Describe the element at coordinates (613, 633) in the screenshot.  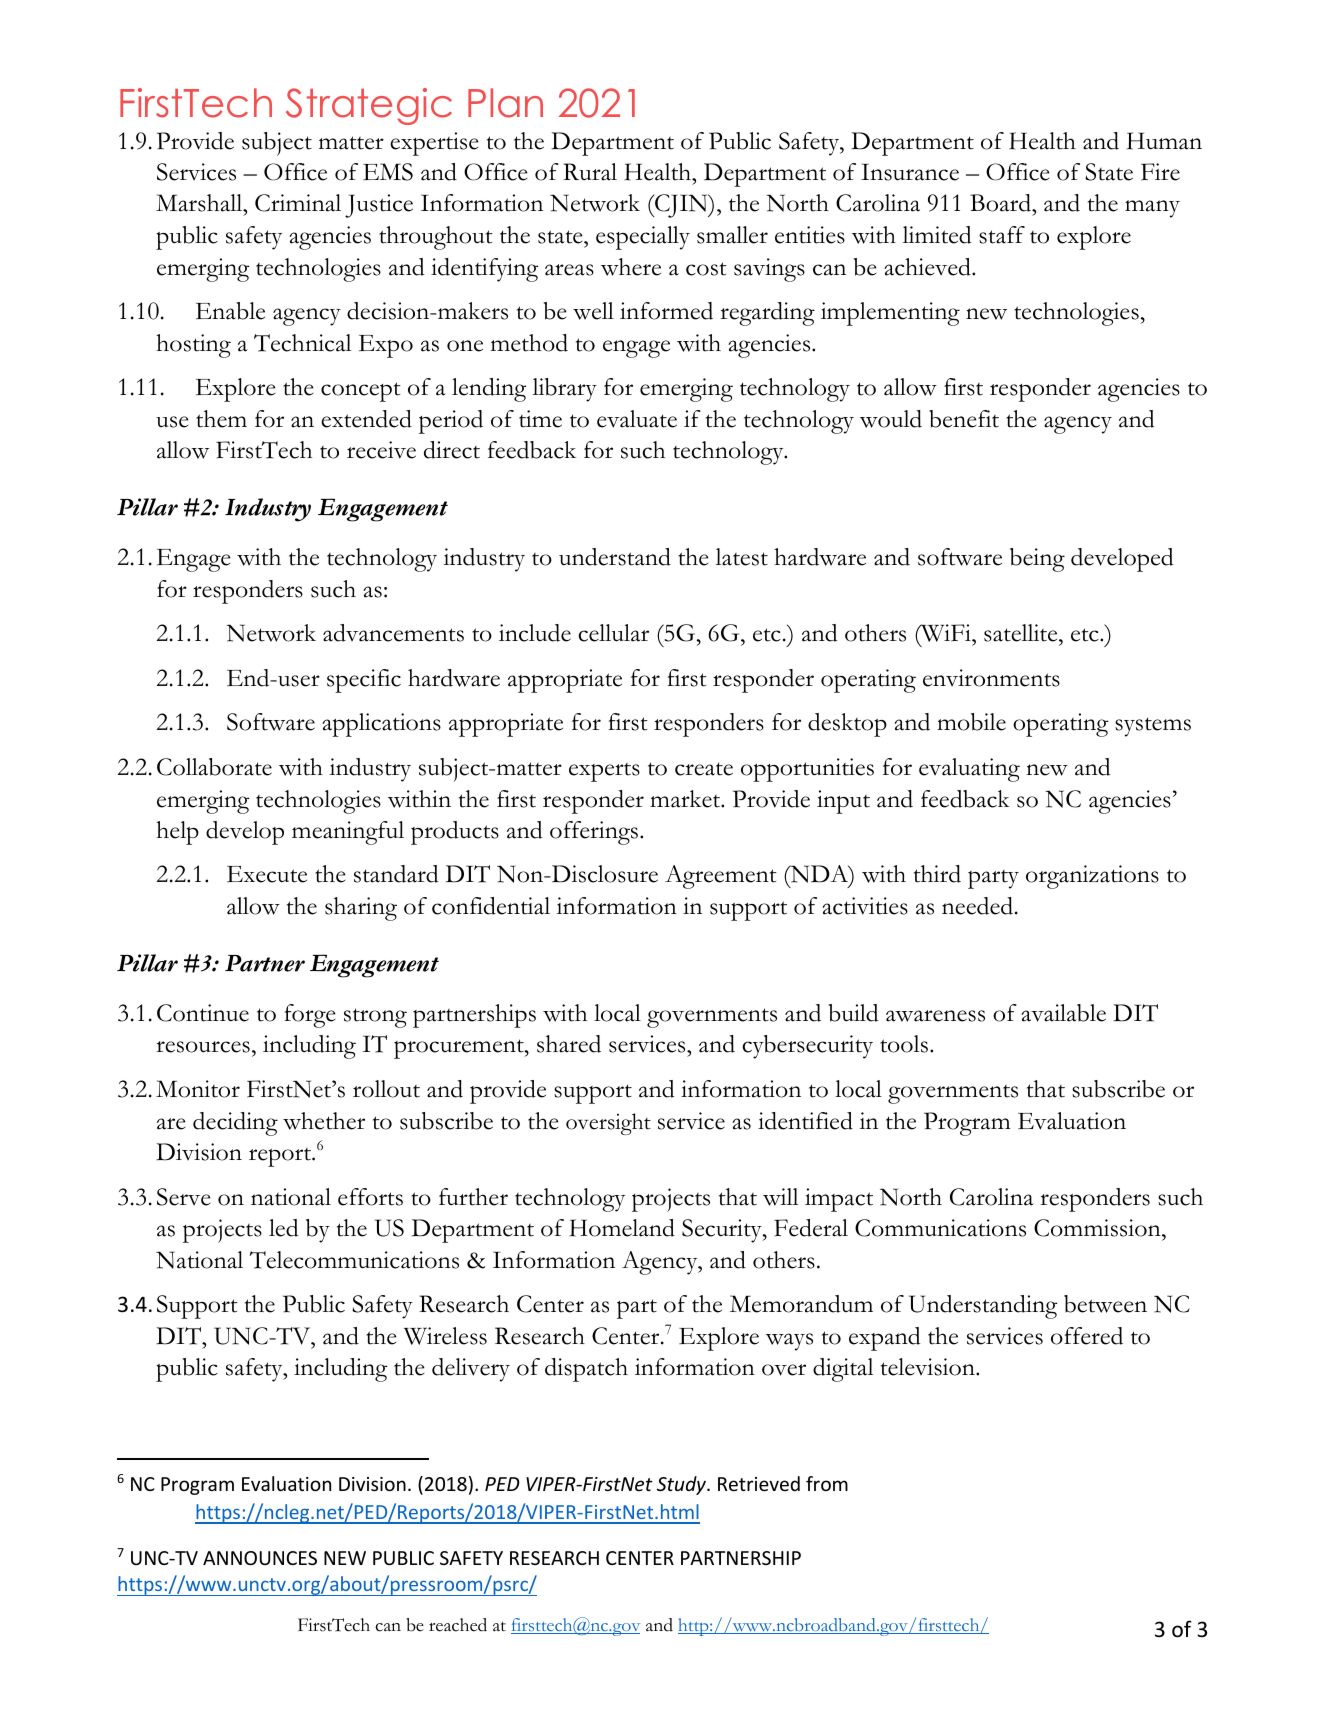
I see `cellular` at that location.
